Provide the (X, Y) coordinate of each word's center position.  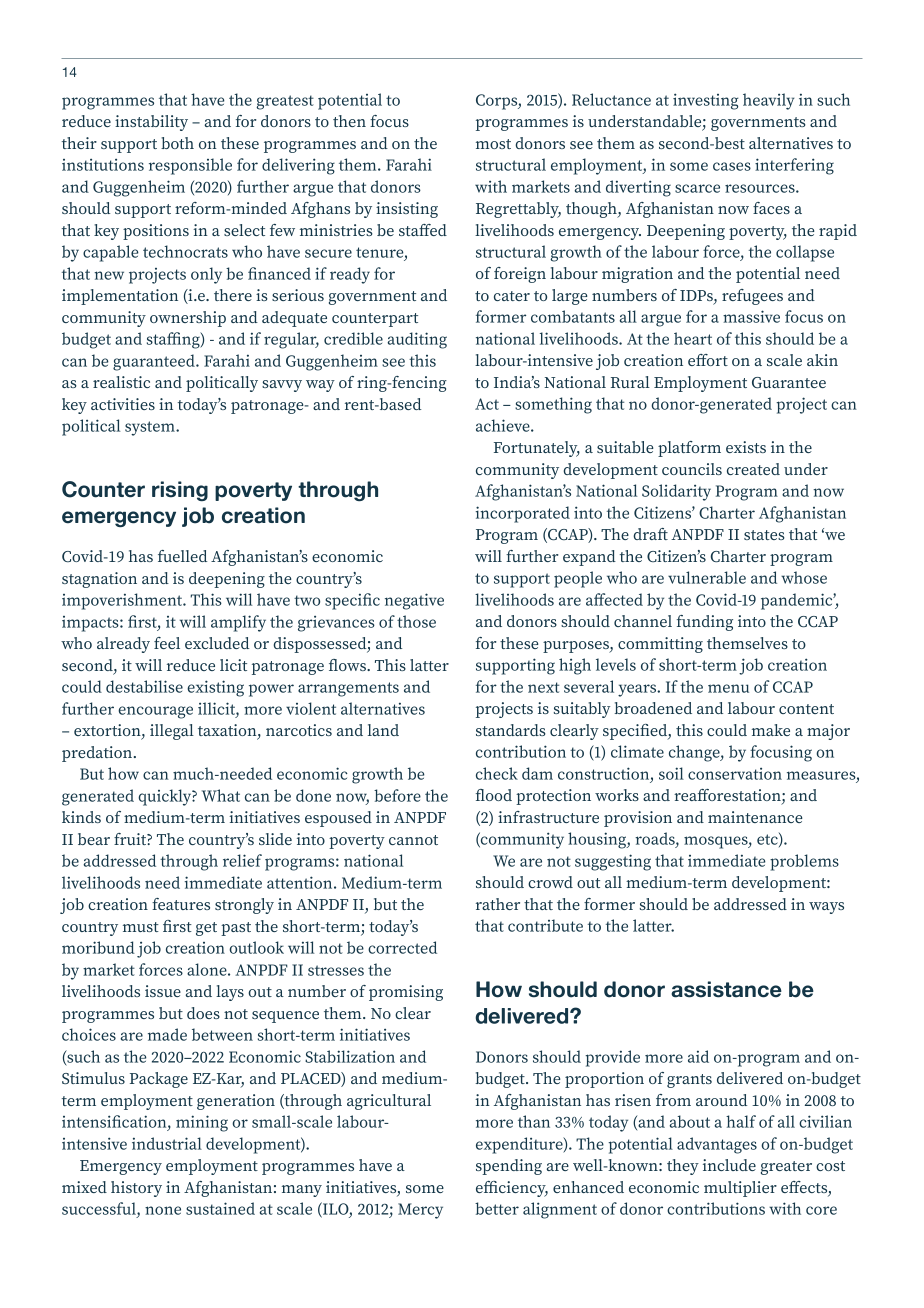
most (493, 144)
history (136, 1189)
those (416, 621)
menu (728, 688)
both (177, 143)
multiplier (740, 1189)
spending (509, 1167)
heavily (769, 101)
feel (167, 643)
